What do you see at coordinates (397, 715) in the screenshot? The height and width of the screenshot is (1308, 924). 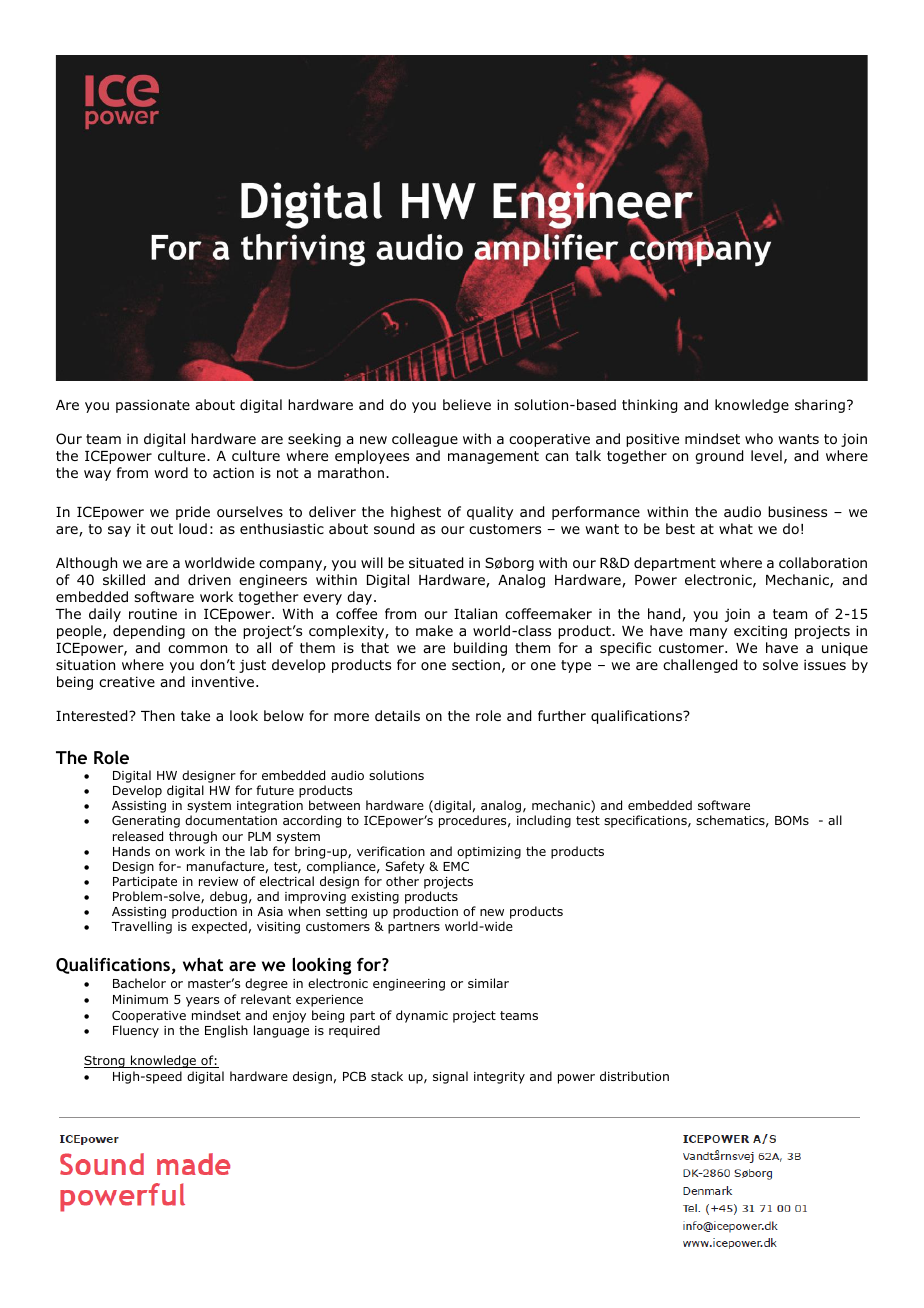 I see `details` at bounding box center [397, 715].
